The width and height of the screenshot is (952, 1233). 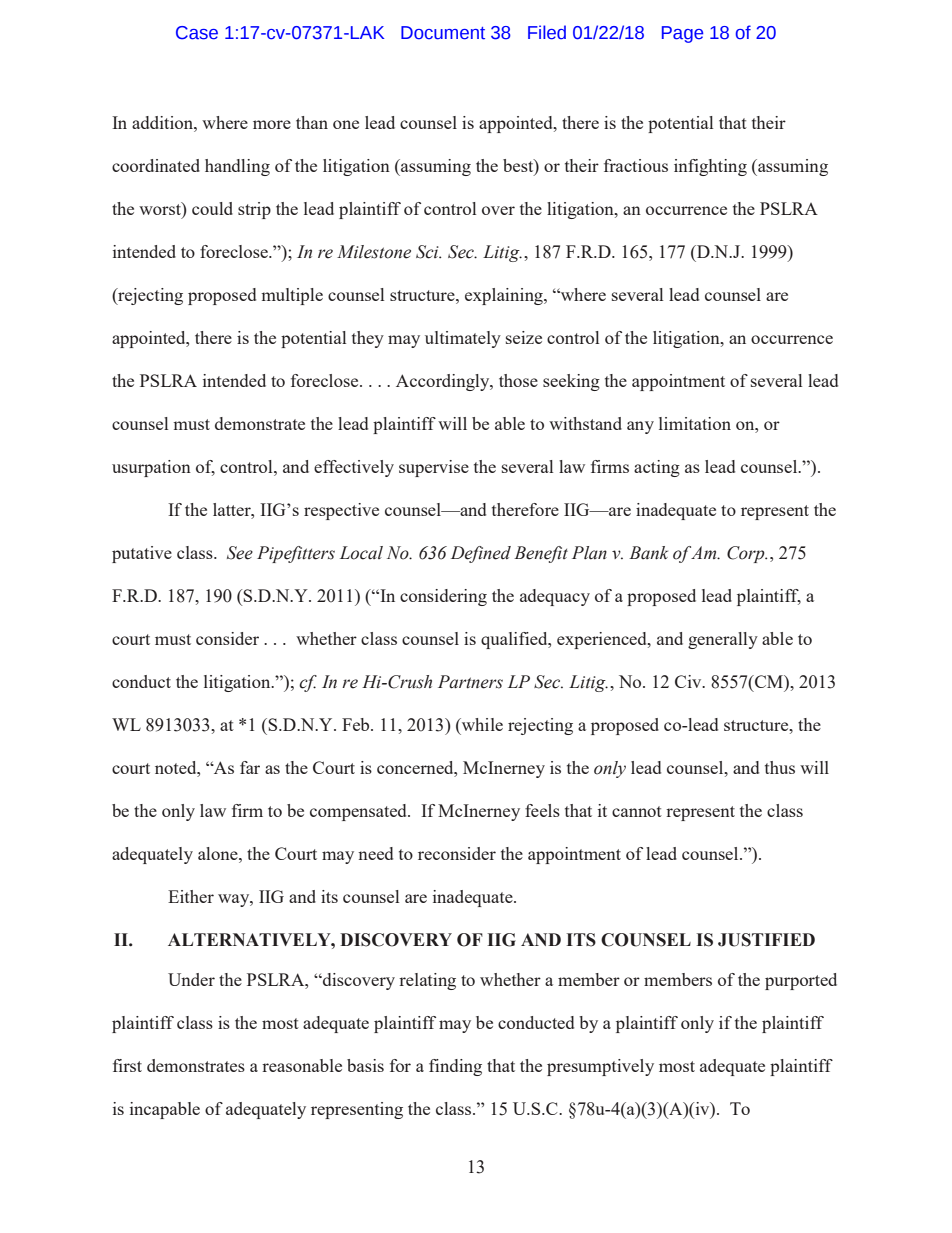 I want to click on Page, so click(x=682, y=34).
